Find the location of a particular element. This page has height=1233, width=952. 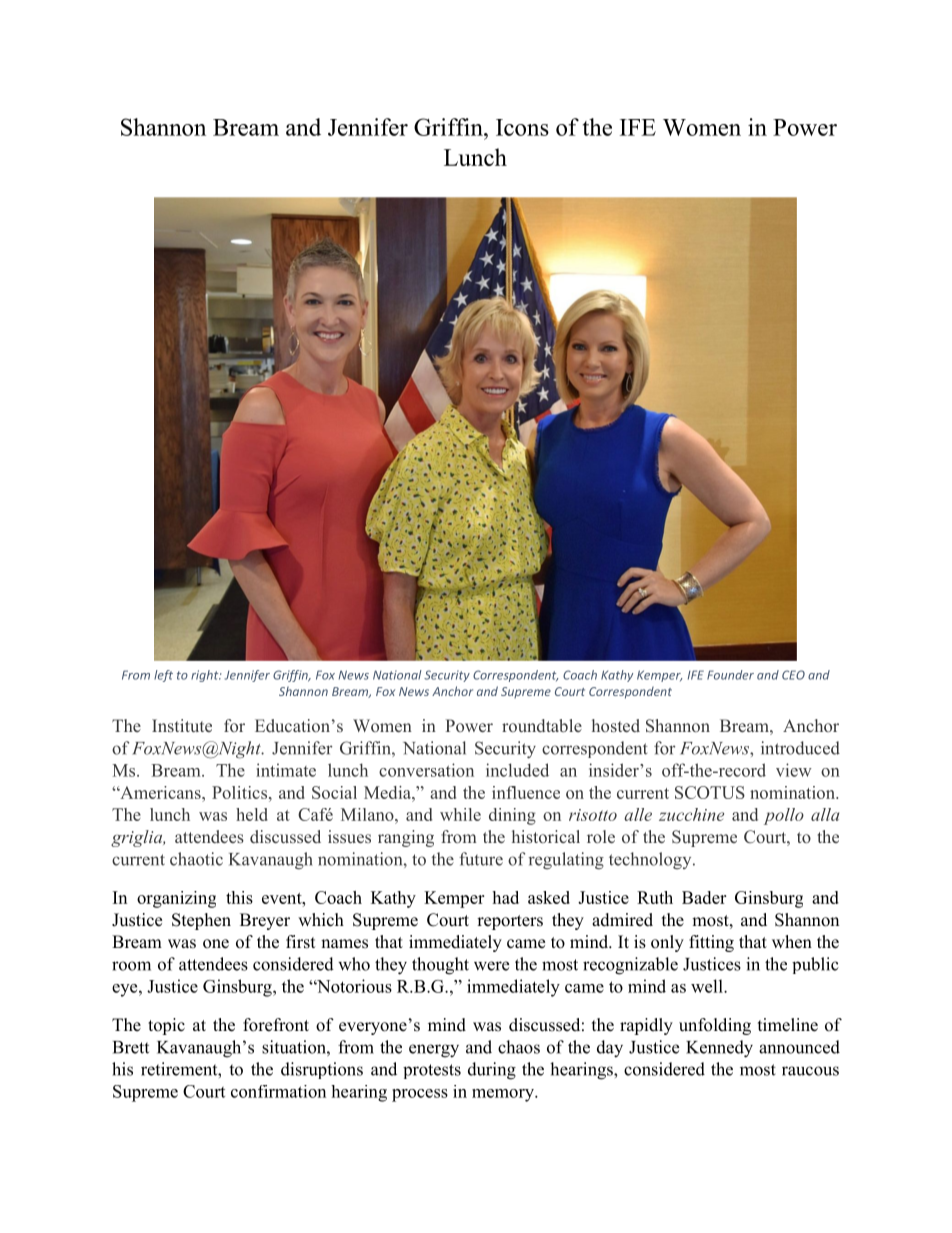

roundtable is located at coordinates (542, 725).
